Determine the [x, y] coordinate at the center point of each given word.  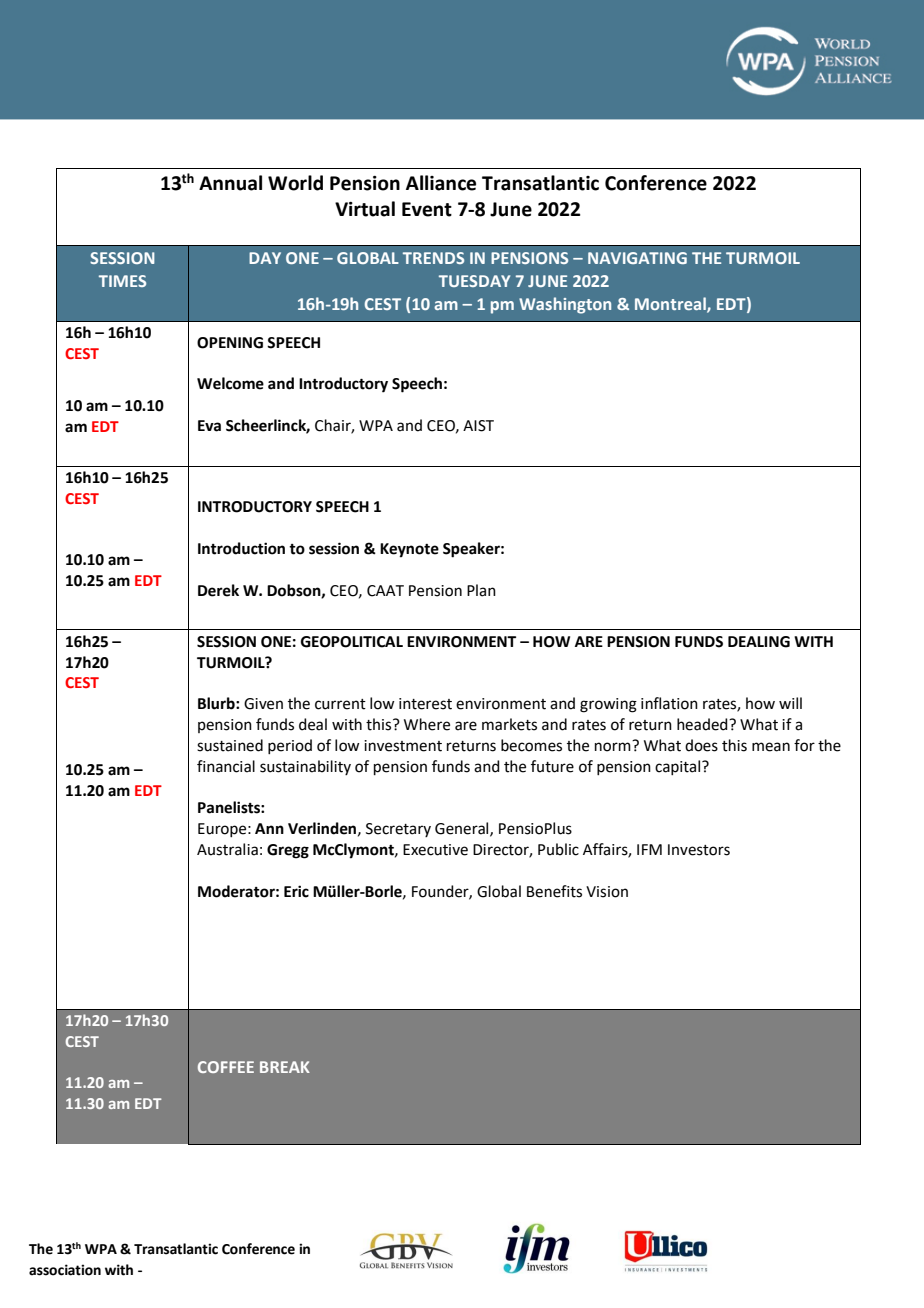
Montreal [671, 304]
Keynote [409, 550]
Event [427, 209]
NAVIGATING [637, 258]
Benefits [554, 891]
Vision [607, 892]
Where [427, 724]
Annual [230, 183]
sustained [230, 745]
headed [703, 724]
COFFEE [226, 1067]
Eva [209, 426]
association [65, 1270]
